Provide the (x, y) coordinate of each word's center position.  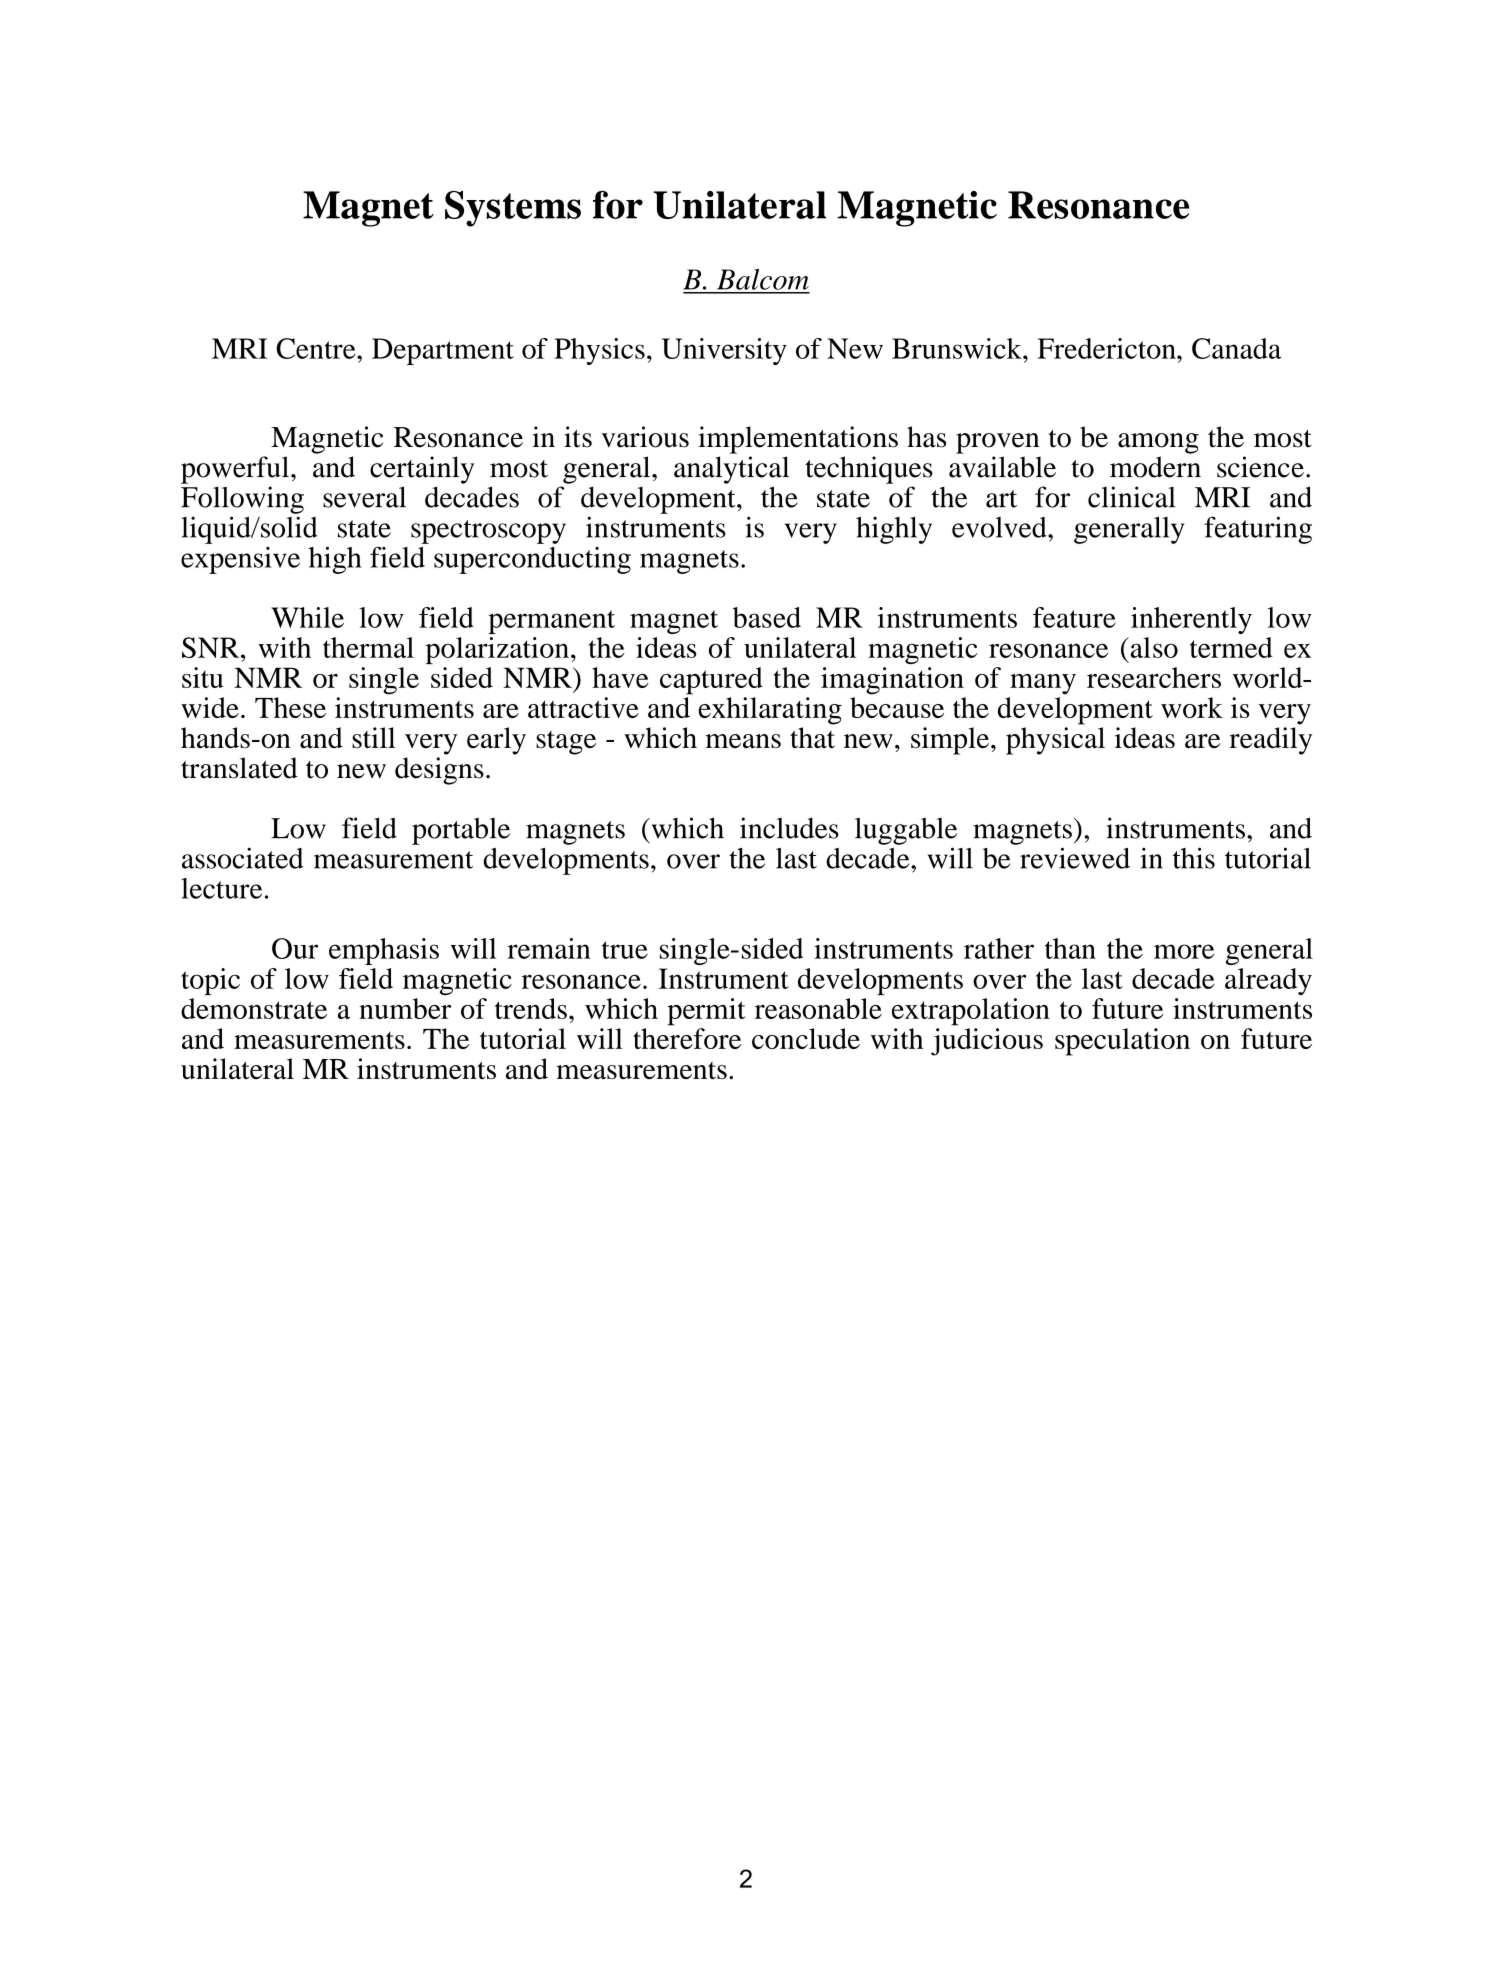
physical (1055, 741)
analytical (731, 470)
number (405, 1008)
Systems (513, 209)
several (364, 497)
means (743, 741)
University (724, 351)
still (373, 737)
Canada (1236, 348)
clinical (1131, 497)
